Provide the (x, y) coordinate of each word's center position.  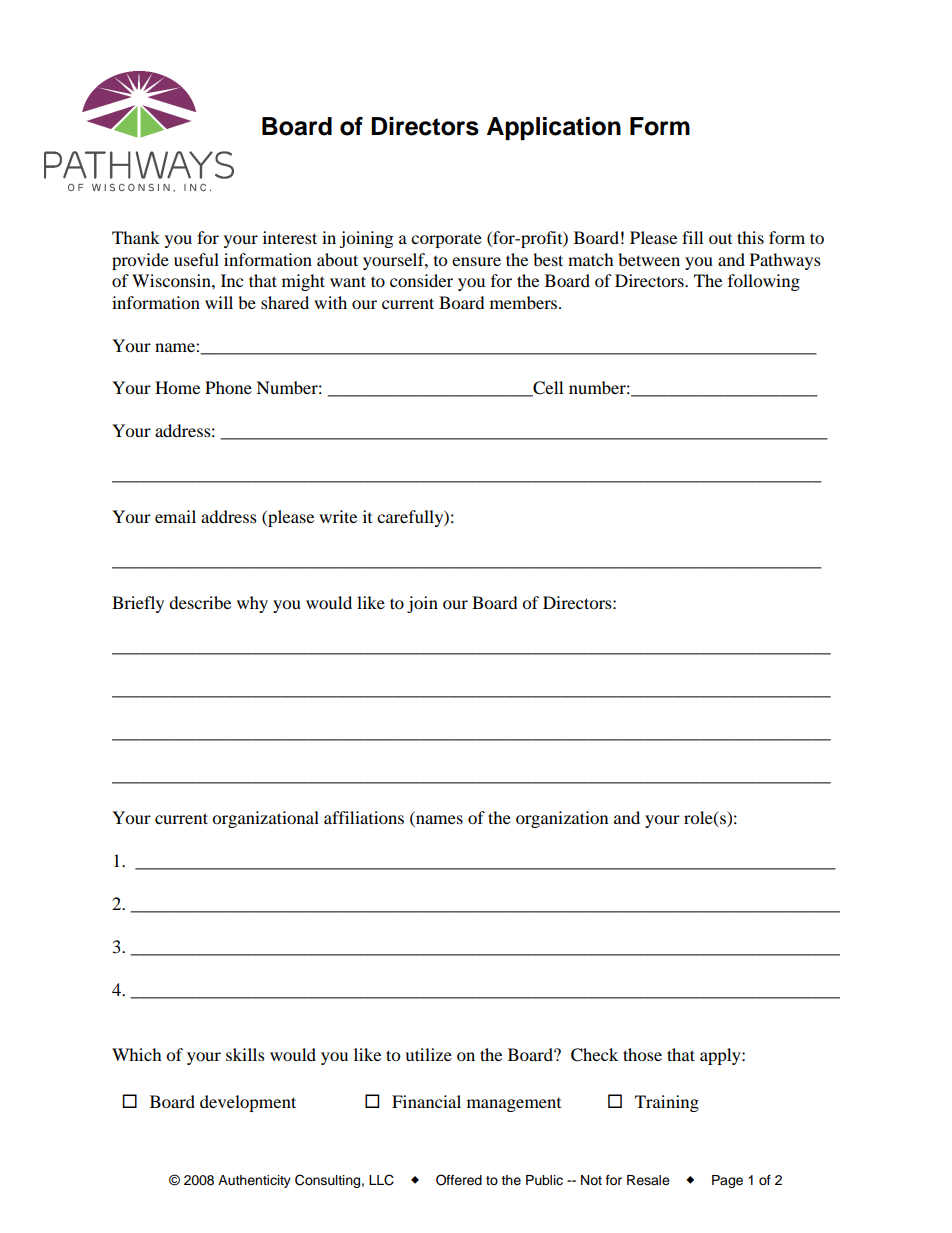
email (175, 516)
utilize (428, 1054)
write (338, 516)
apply (721, 1056)
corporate (446, 241)
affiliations (364, 817)
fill (692, 237)
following (764, 282)
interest (290, 237)
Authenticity (254, 1181)
